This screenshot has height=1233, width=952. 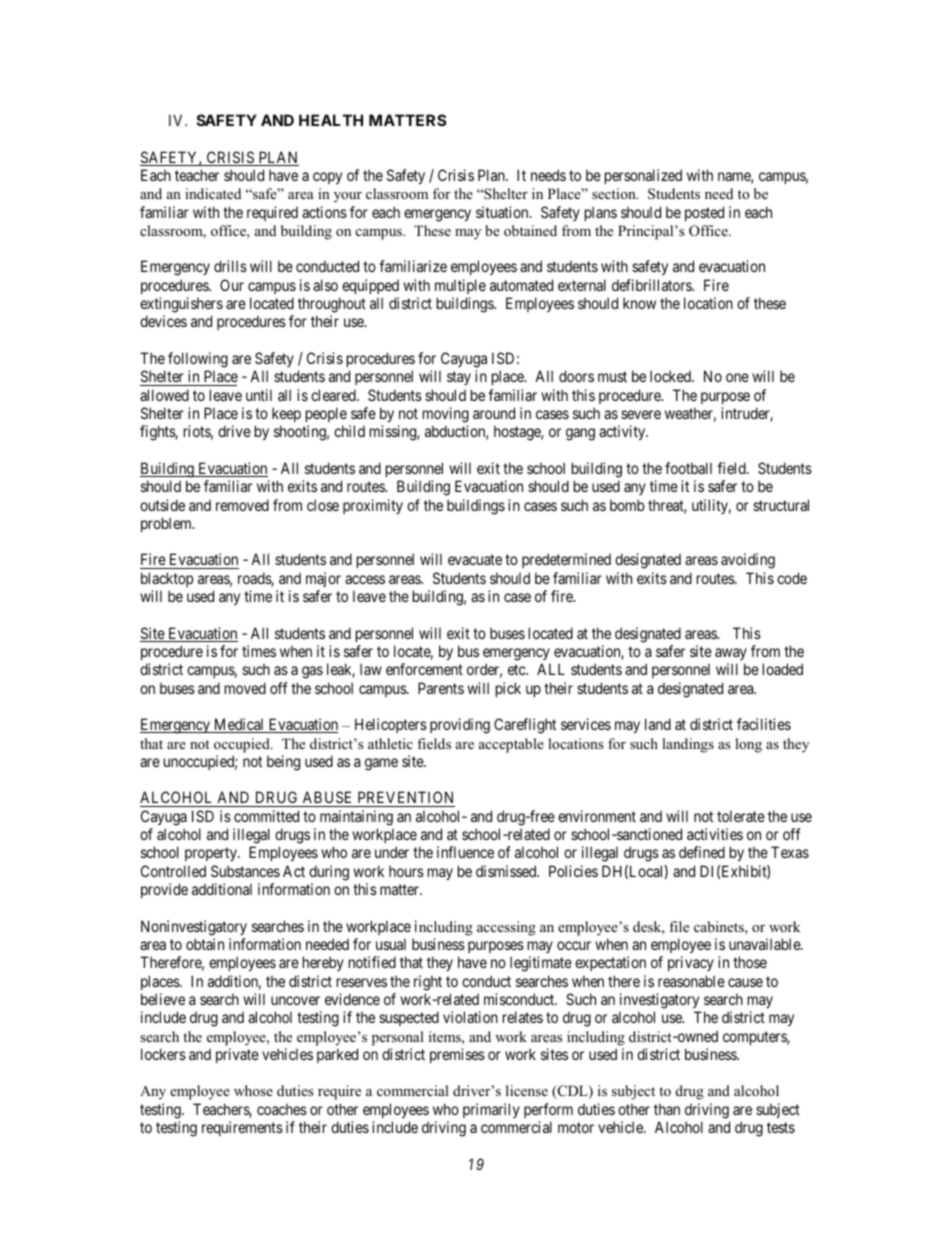 I want to click on file, so click(x=679, y=926).
